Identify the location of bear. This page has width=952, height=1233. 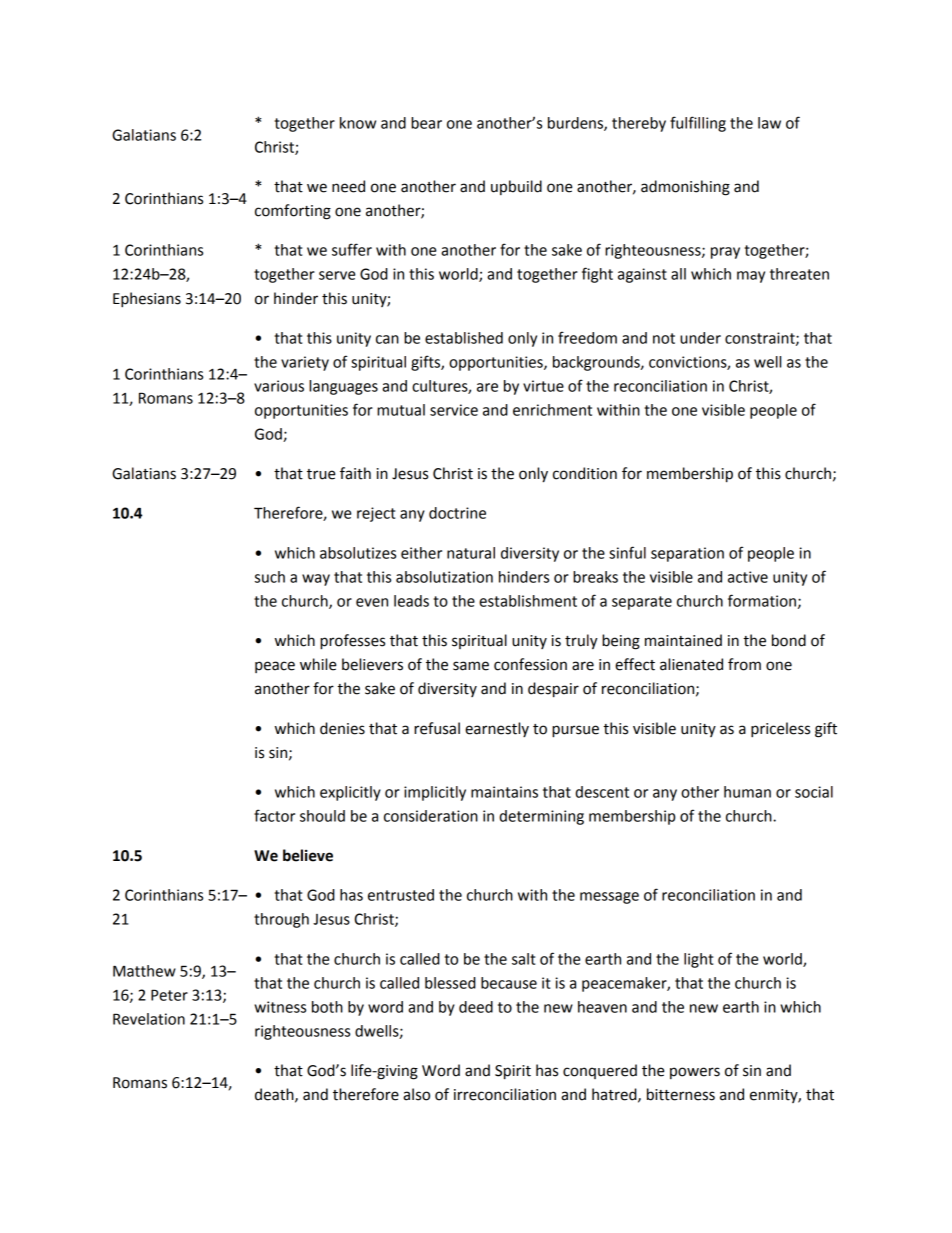
(426, 123).
